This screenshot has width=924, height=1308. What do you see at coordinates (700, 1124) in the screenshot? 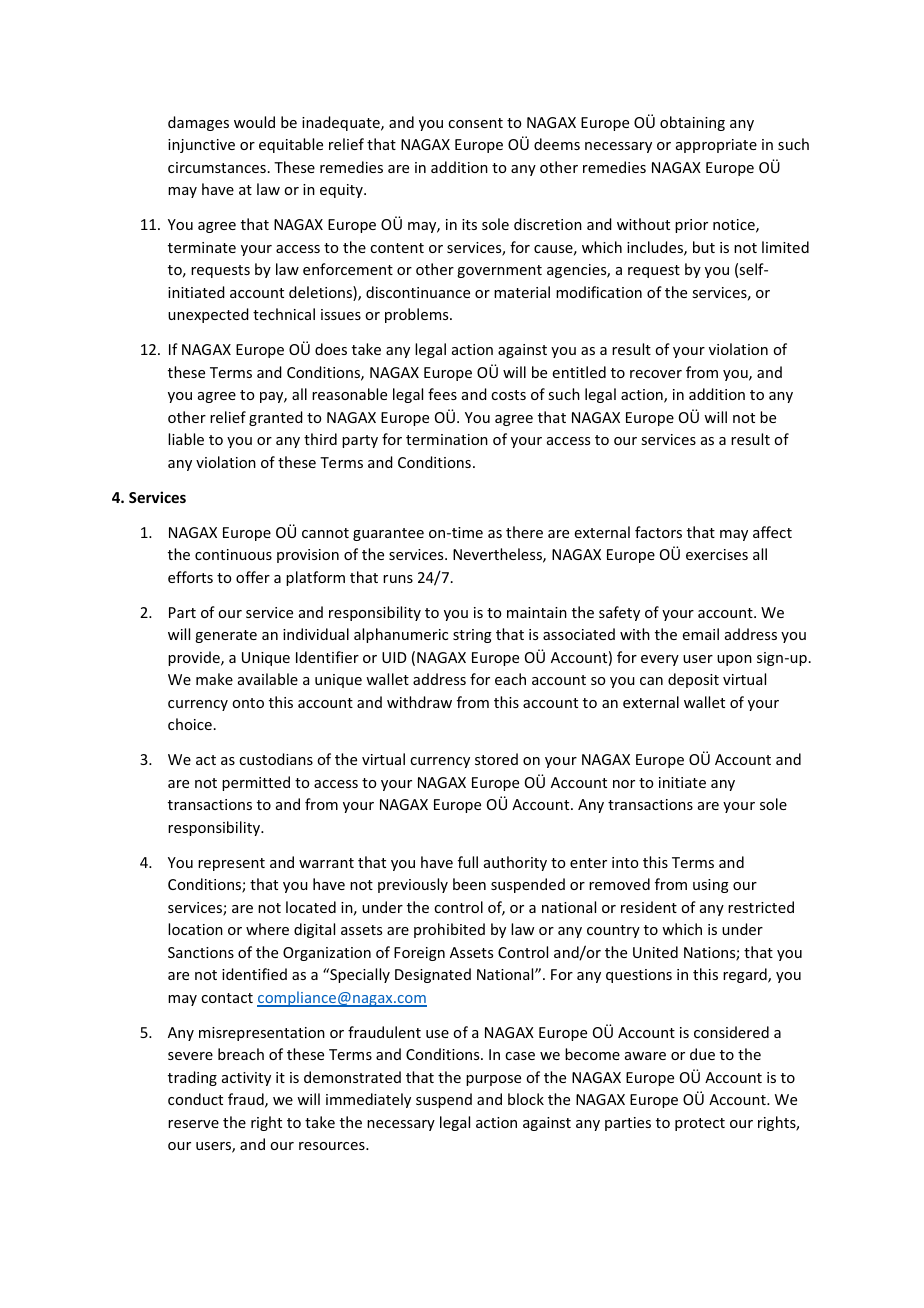
I see `protect` at bounding box center [700, 1124].
